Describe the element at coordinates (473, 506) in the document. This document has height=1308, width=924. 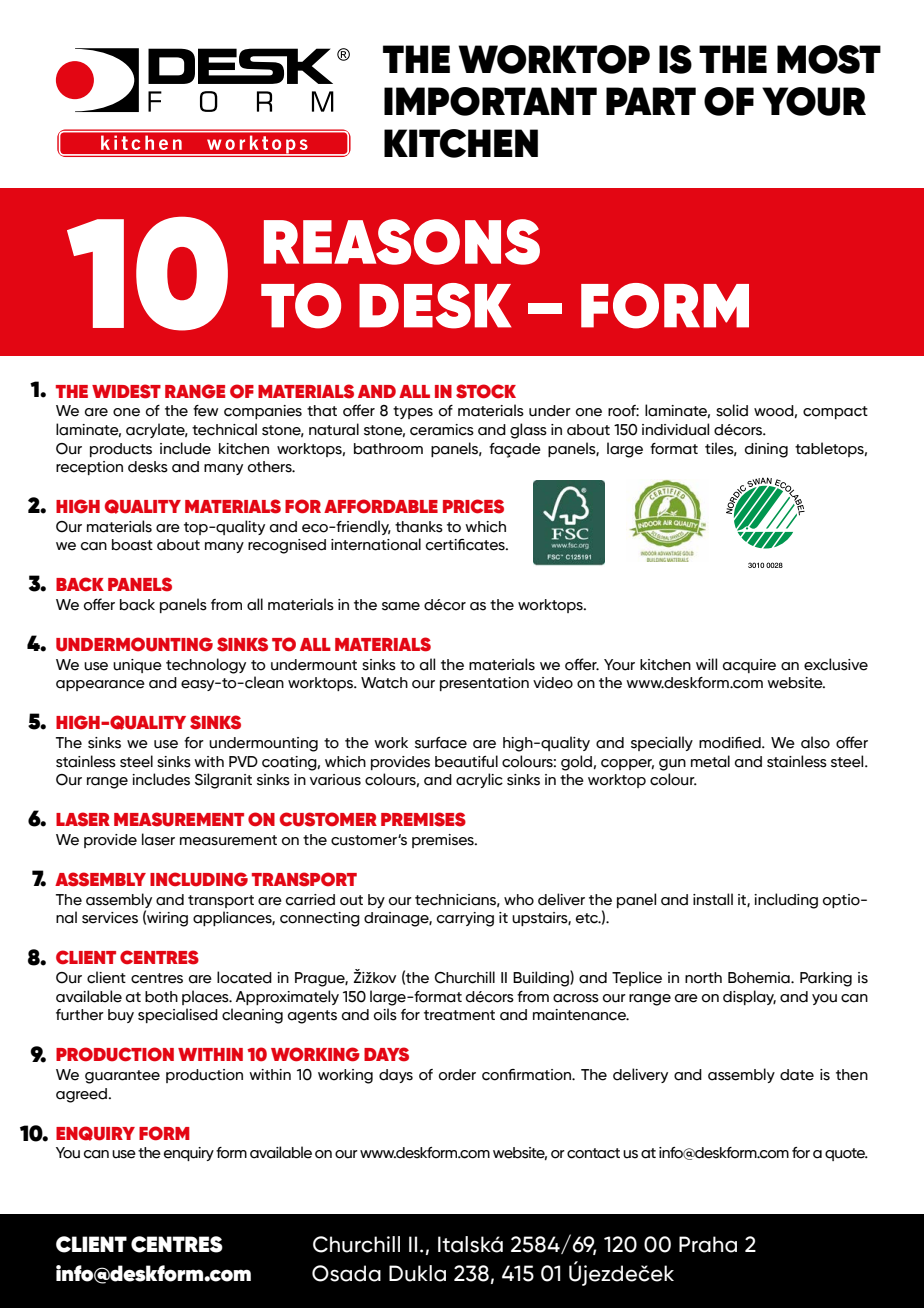
I see `PRICES` at that location.
